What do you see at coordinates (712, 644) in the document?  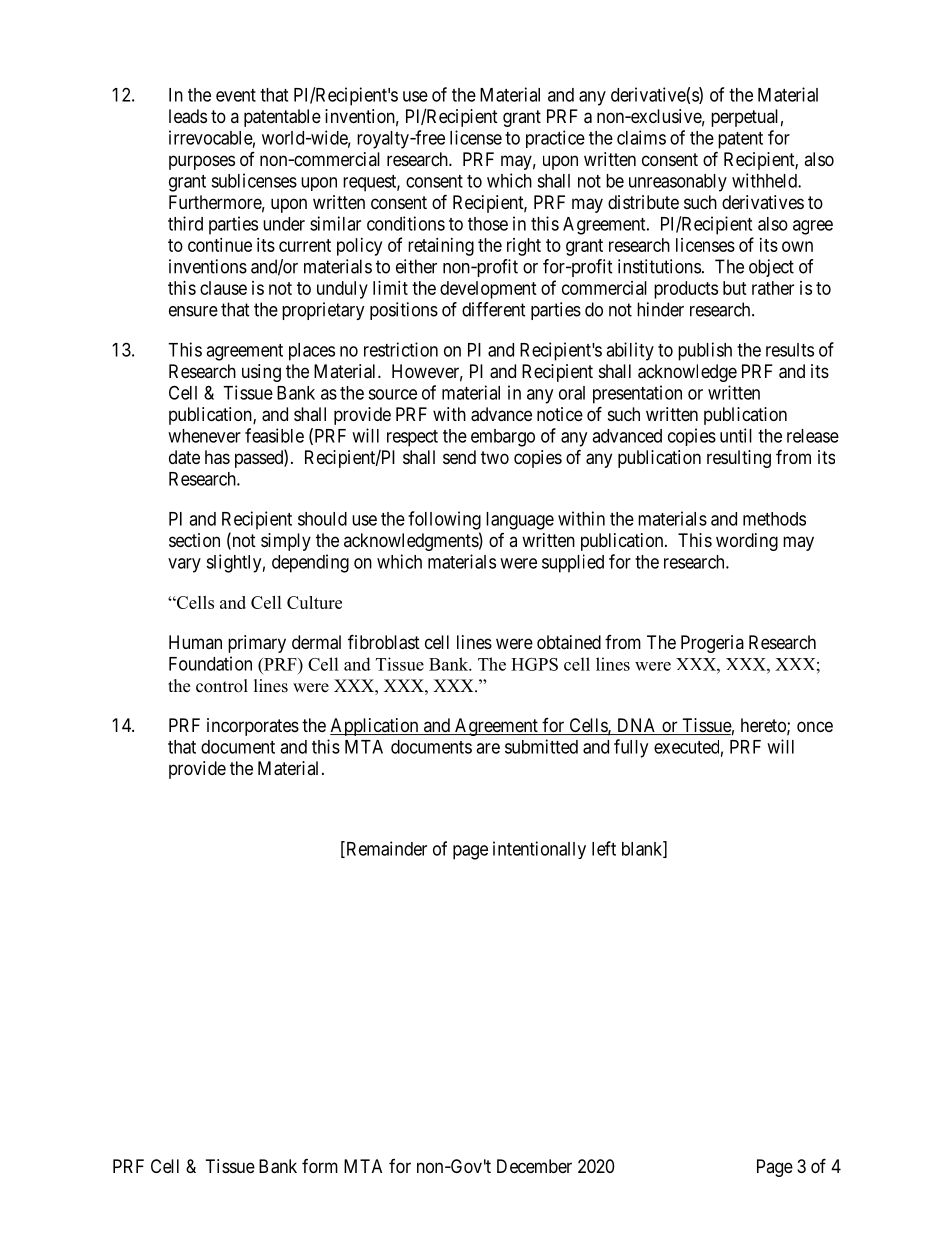 I see `Progeria` at bounding box center [712, 644].
